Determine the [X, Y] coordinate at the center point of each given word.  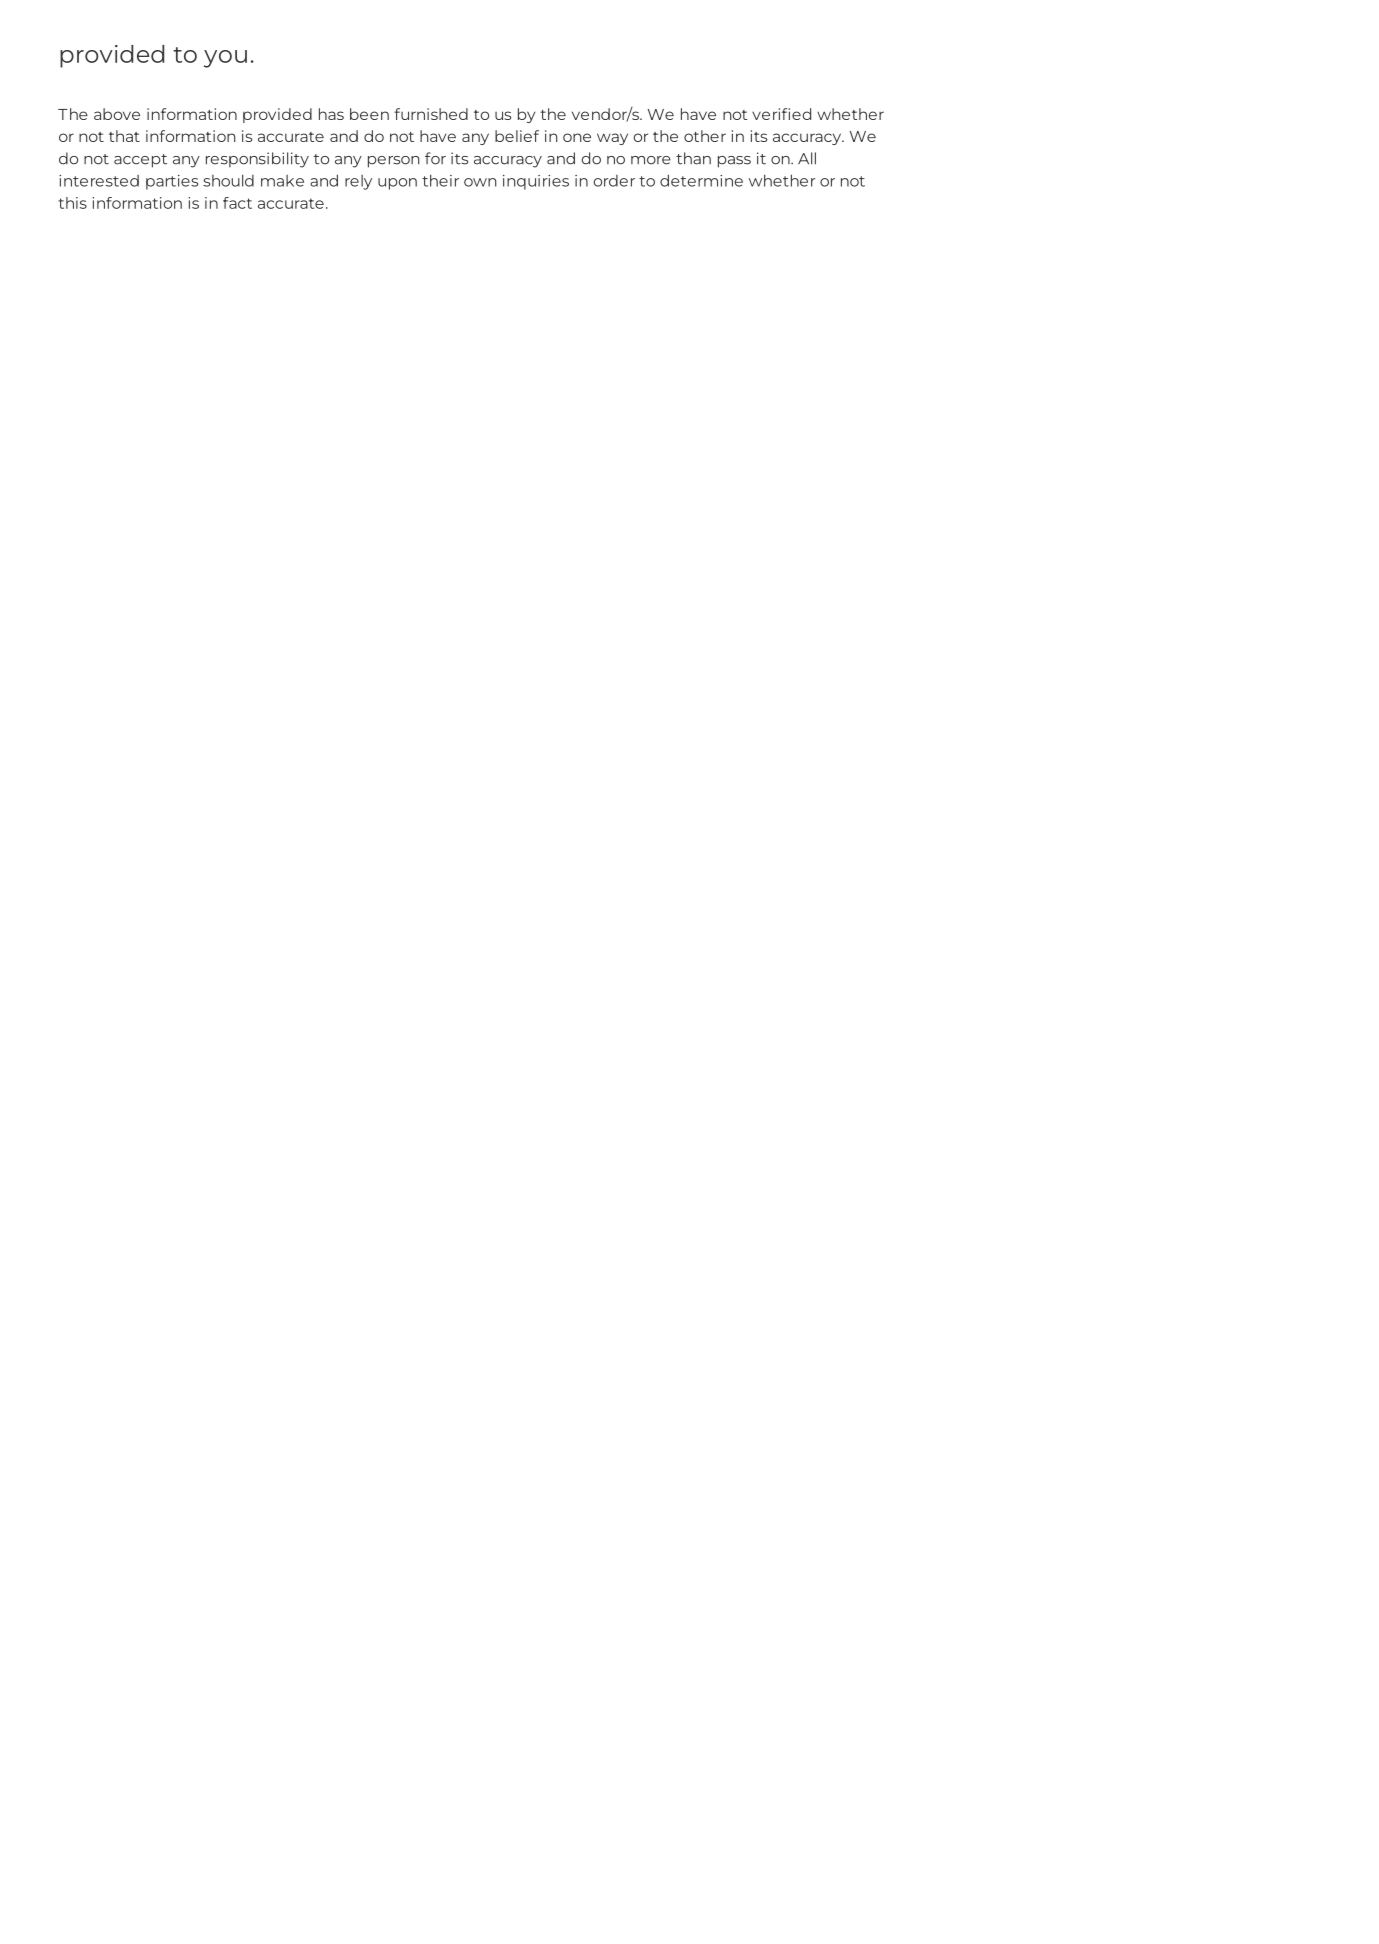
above [117, 114]
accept [140, 161]
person [394, 162]
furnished [431, 114]
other [705, 136]
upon [397, 184]
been [369, 114]
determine [701, 180]
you [225, 59]
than [693, 158]
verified [781, 114]
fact [237, 203]
